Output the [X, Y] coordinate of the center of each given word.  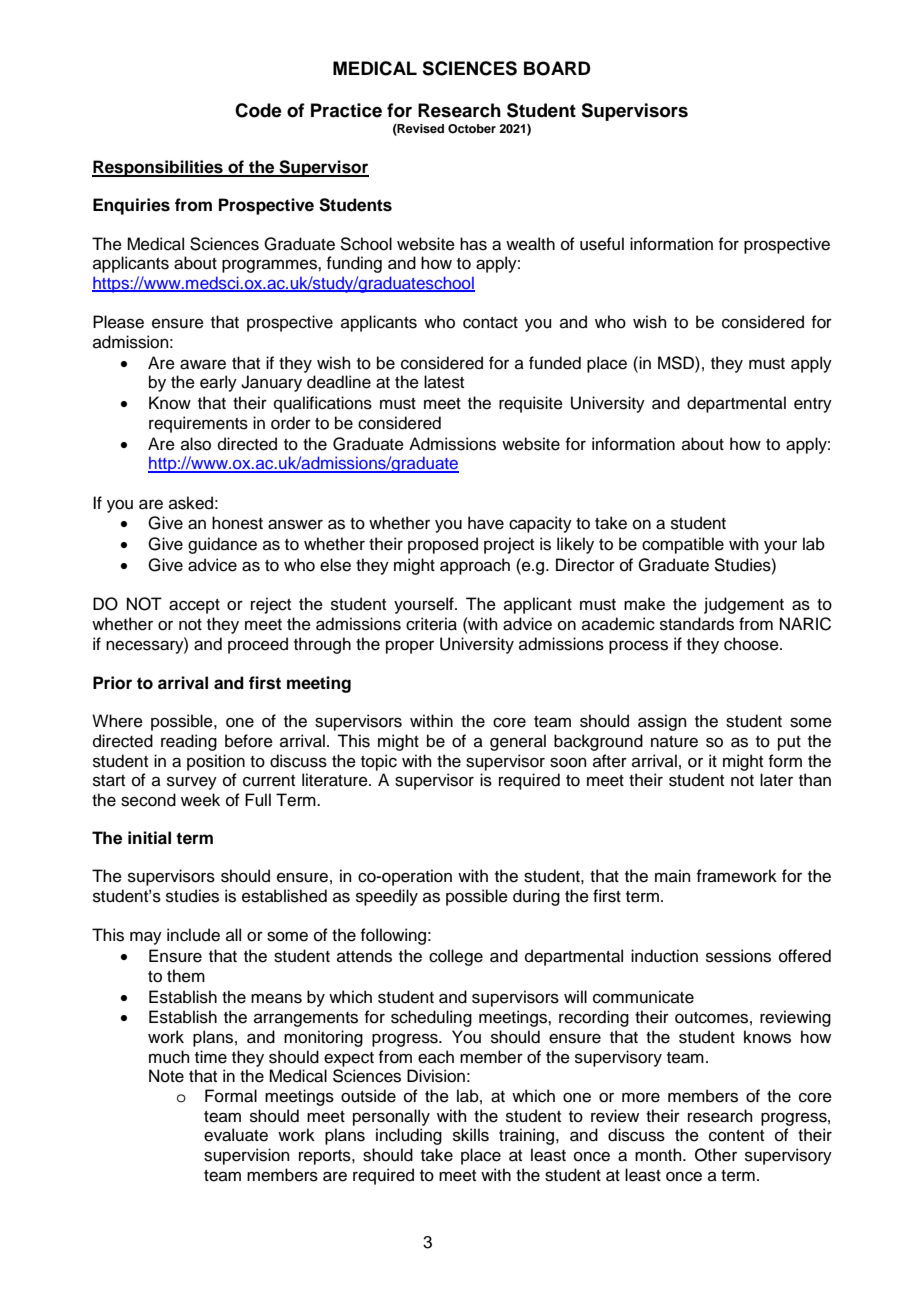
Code [258, 110]
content [736, 1136]
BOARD [557, 68]
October [472, 129]
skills [471, 1135]
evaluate [236, 1135]
